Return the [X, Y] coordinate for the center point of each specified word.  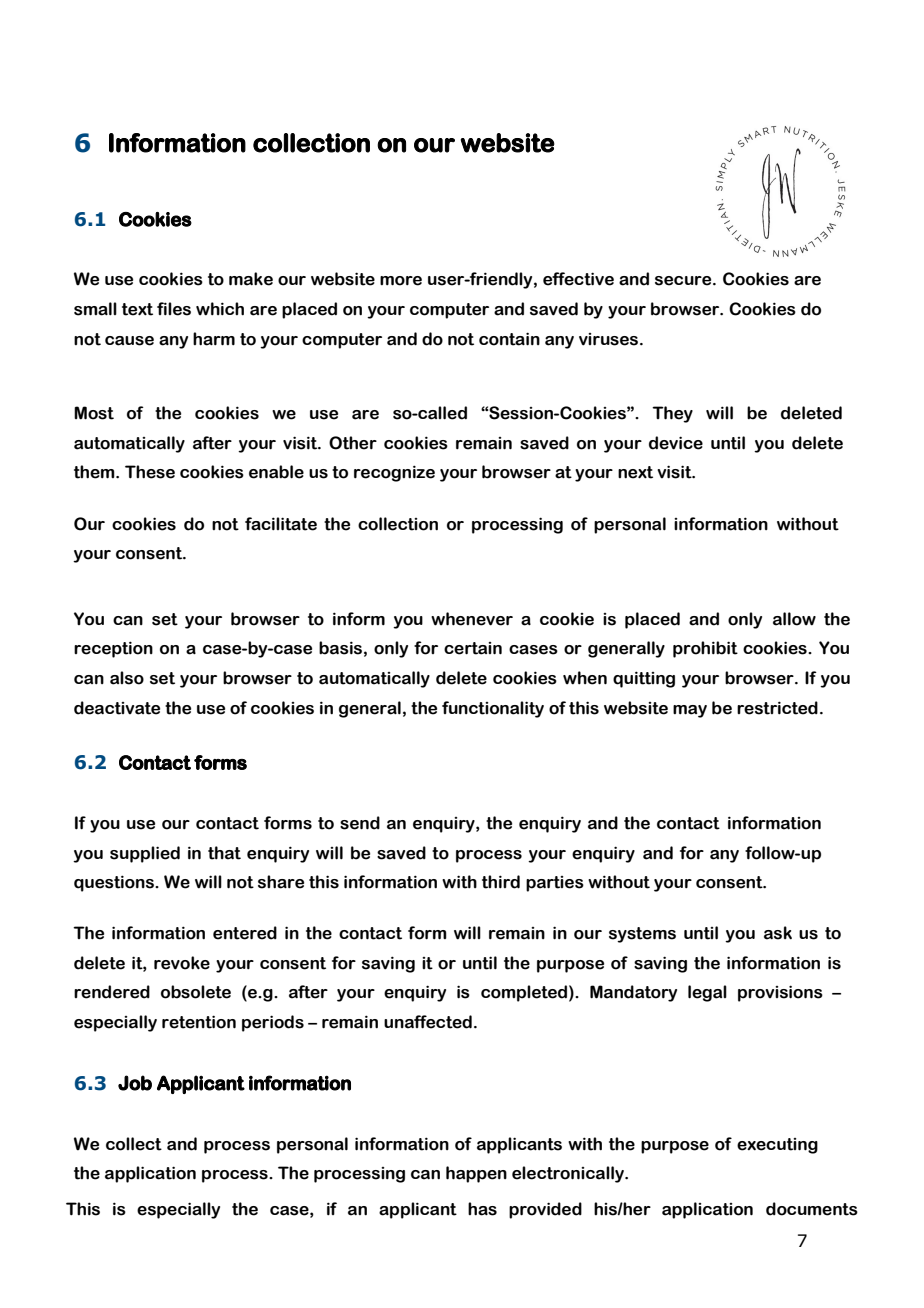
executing [777, 1146]
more [401, 281]
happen [476, 1174]
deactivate [117, 708]
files [174, 309]
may [690, 711]
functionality [493, 709]
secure [684, 281]
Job [135, 1083]
